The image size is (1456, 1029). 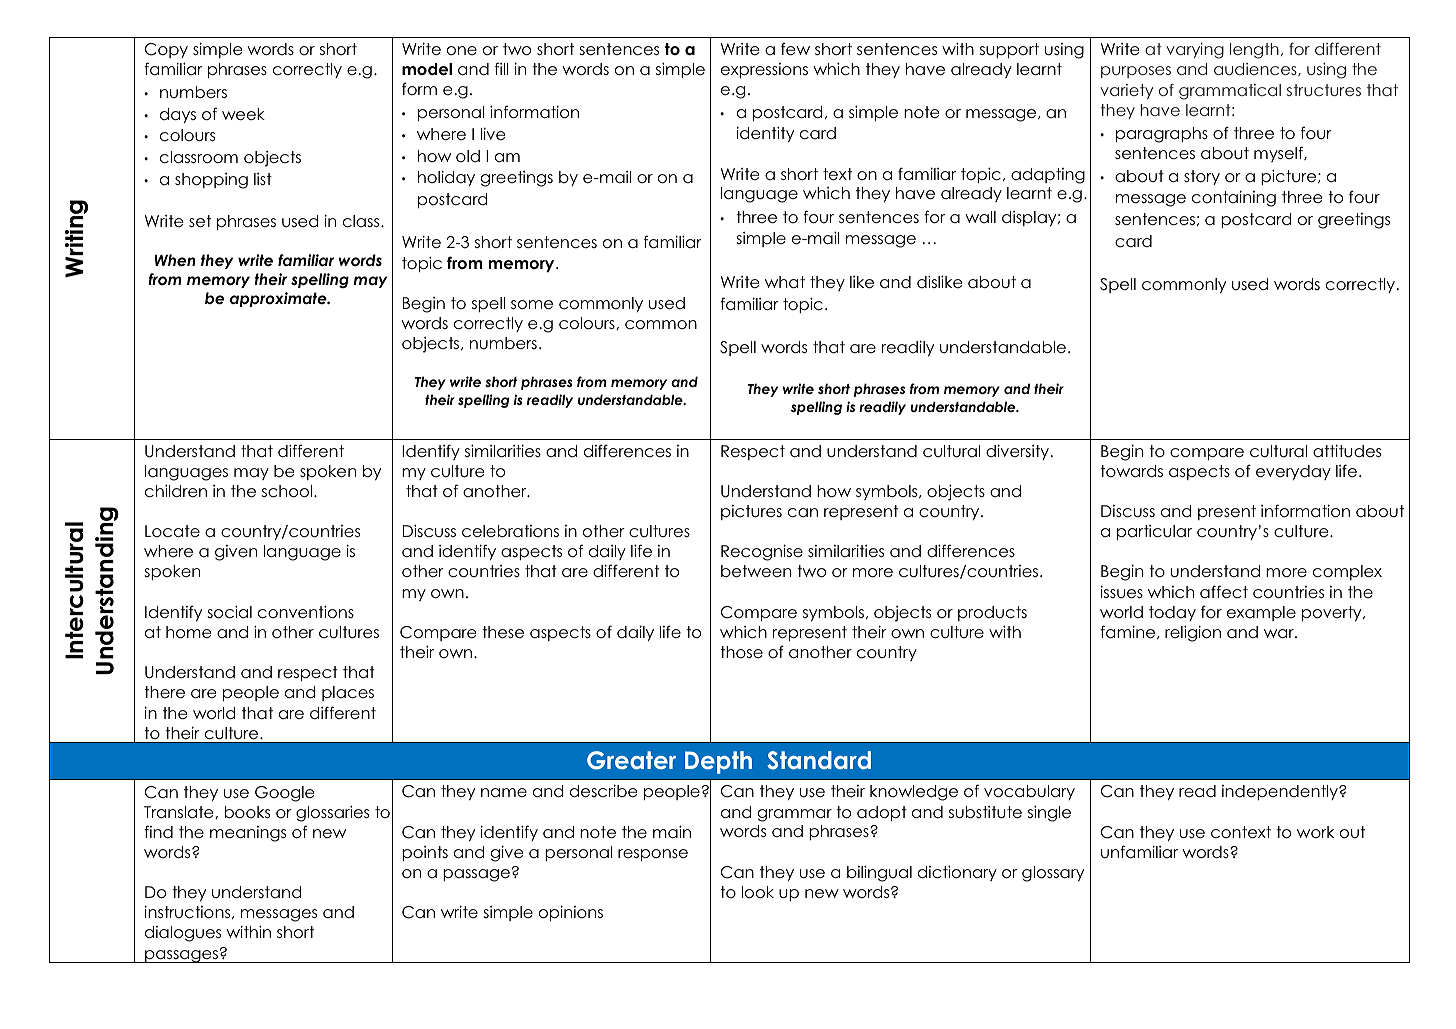 What do you see at coordinates (1193, 633) in the page?
I see `religion` at bounding box center [1193, 633].
